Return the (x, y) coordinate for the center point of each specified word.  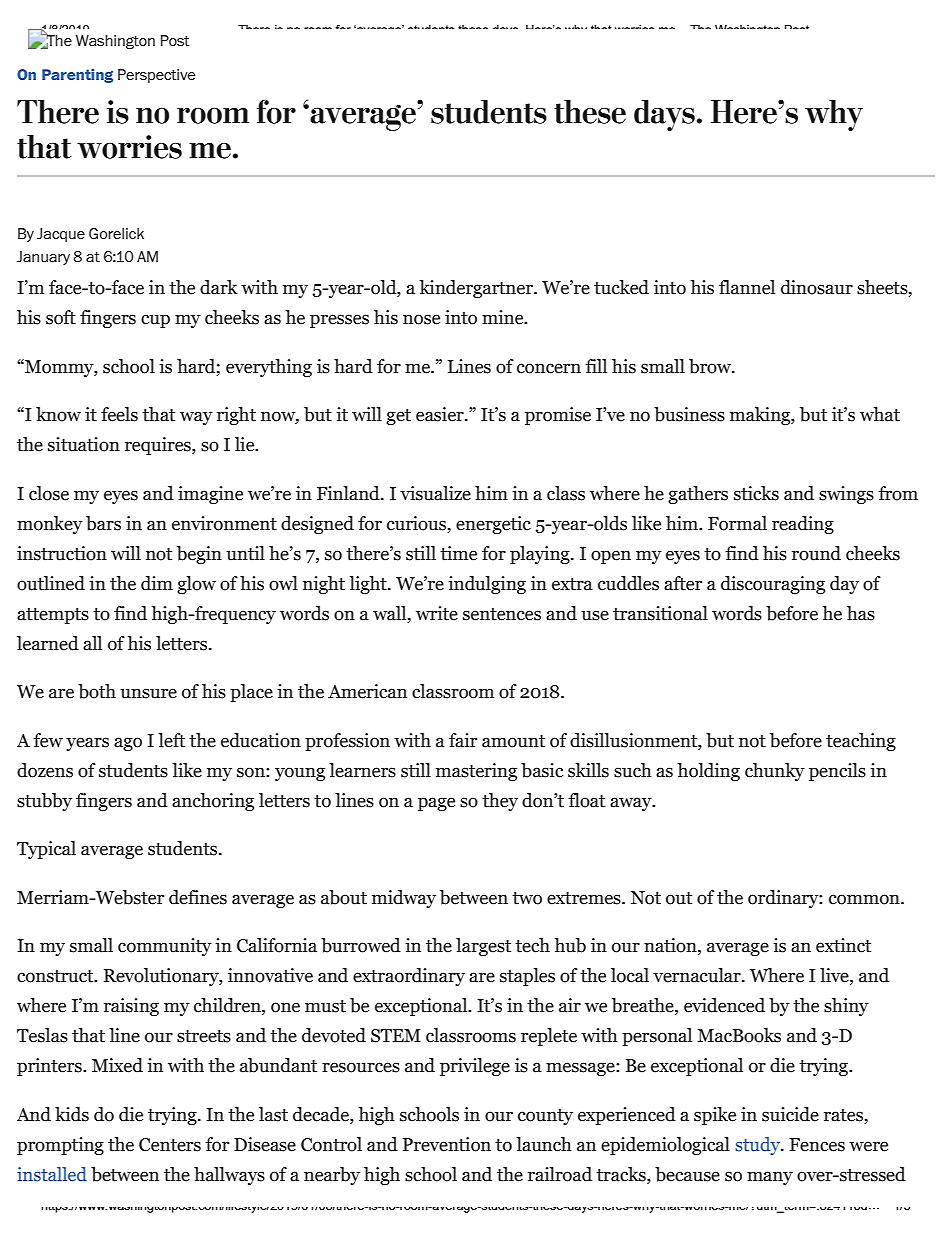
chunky (775, 772)
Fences (817, 1145)
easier (441, 414)
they (500, 802)
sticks (756, 493)
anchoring (213, 802)
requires (159, 446)
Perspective (156, 76)
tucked (621, 287)
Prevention (447, 1144)
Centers (170, 1145)
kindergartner (477, 289)
